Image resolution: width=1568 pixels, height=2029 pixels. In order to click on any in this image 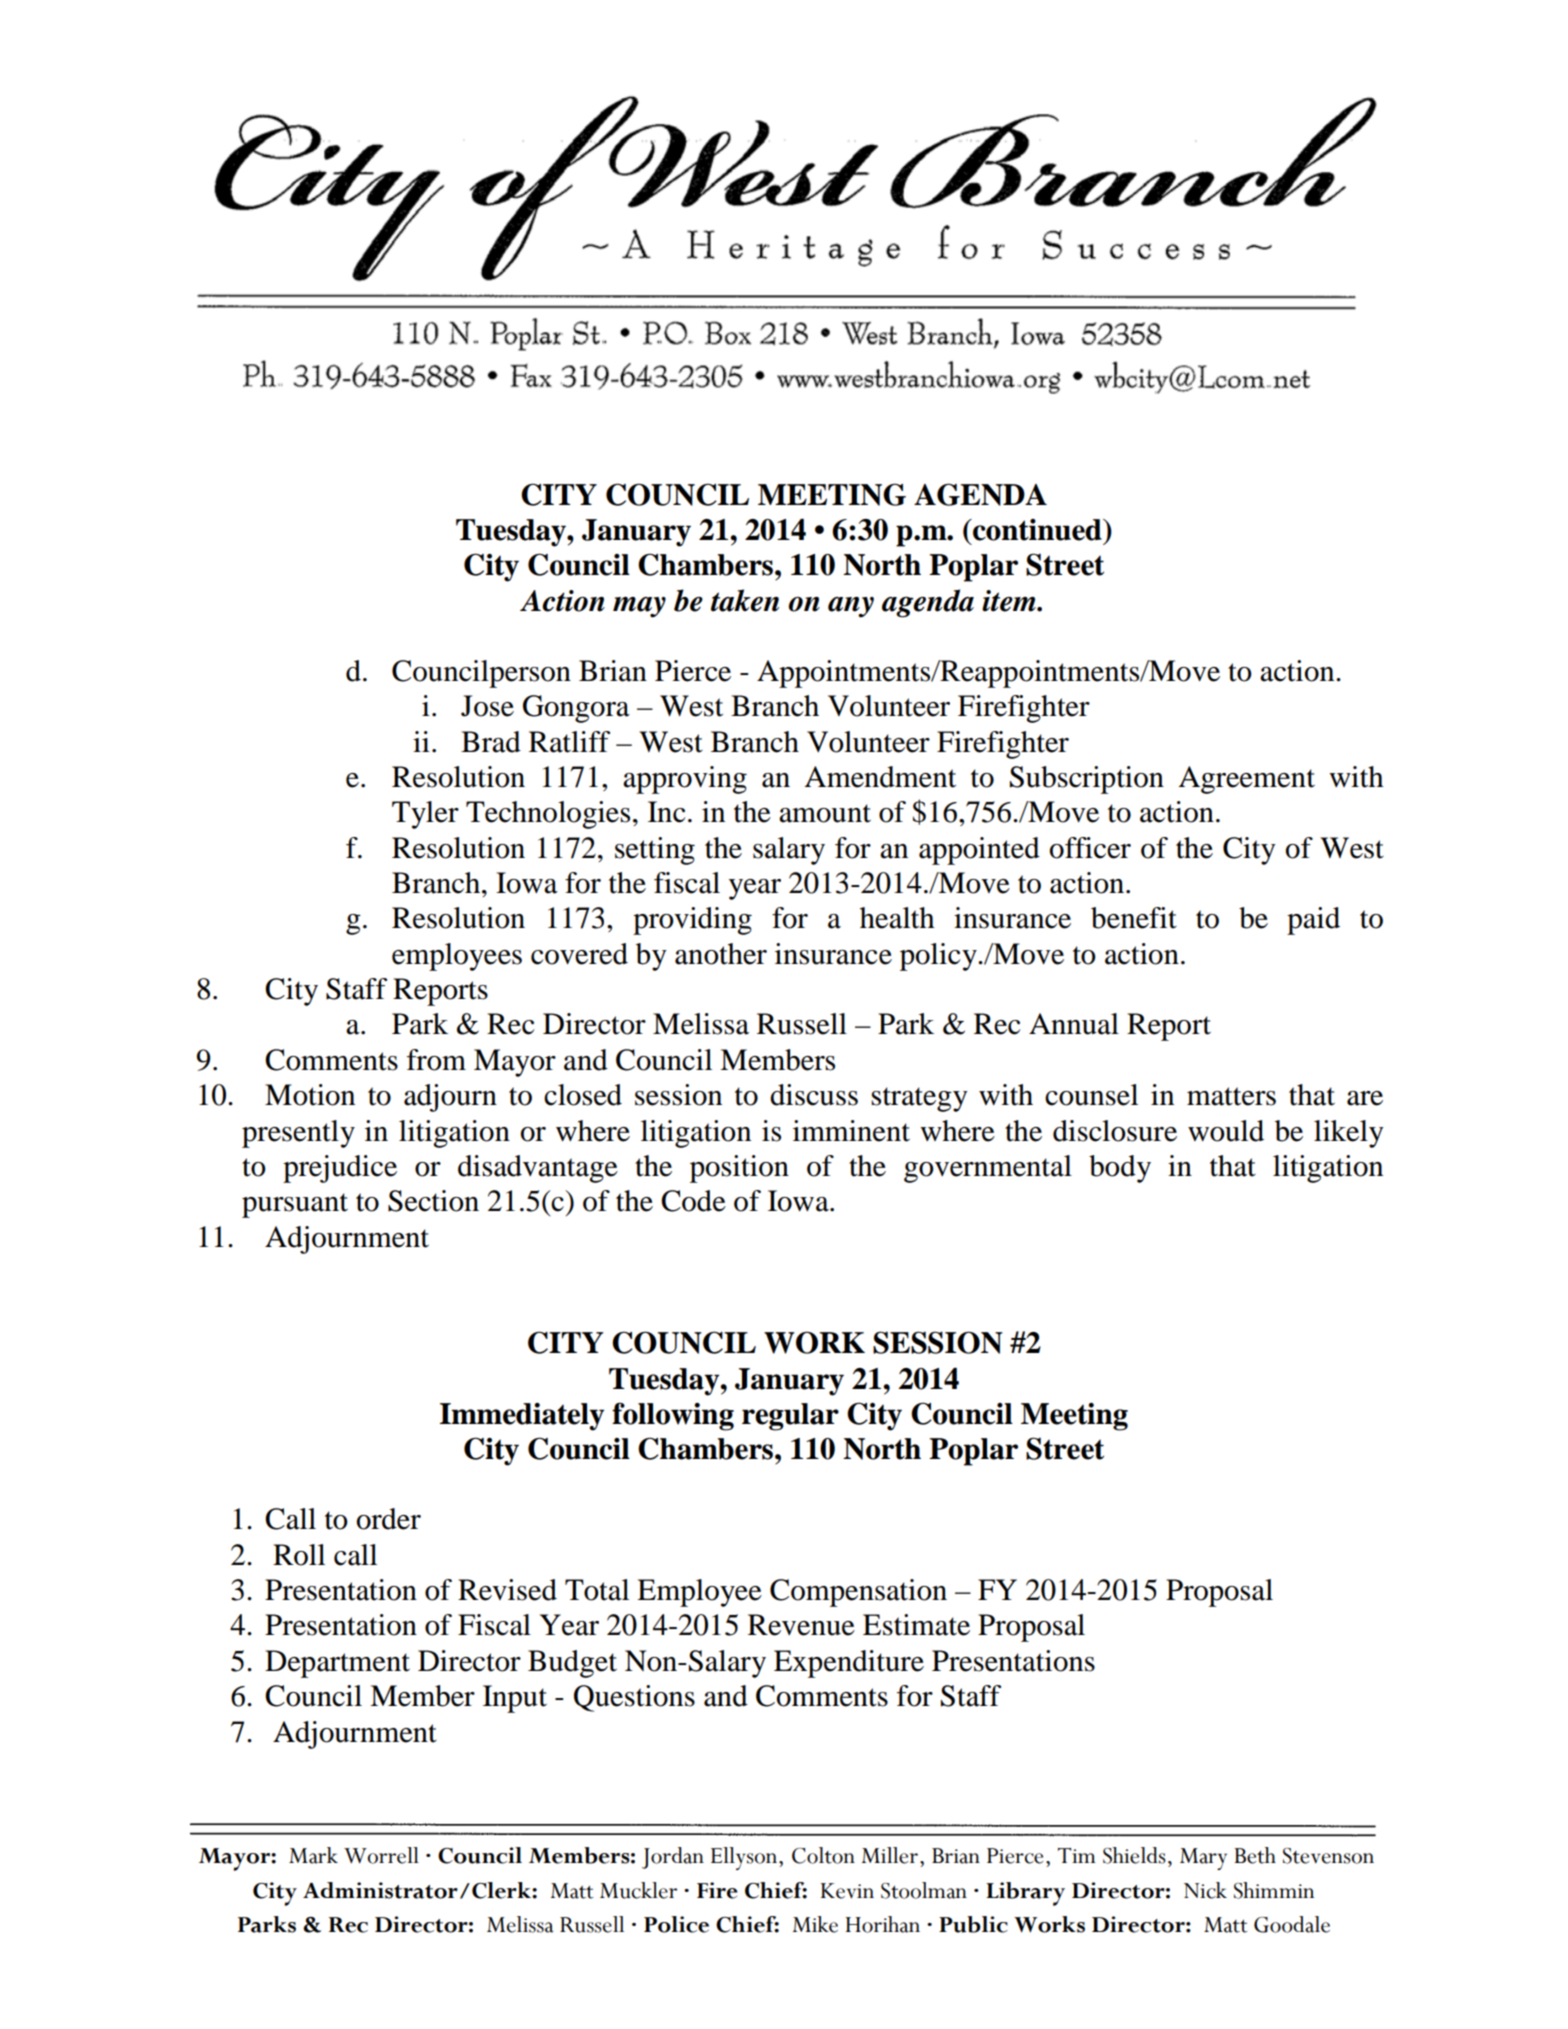, I will do `click(851, 607)`.
